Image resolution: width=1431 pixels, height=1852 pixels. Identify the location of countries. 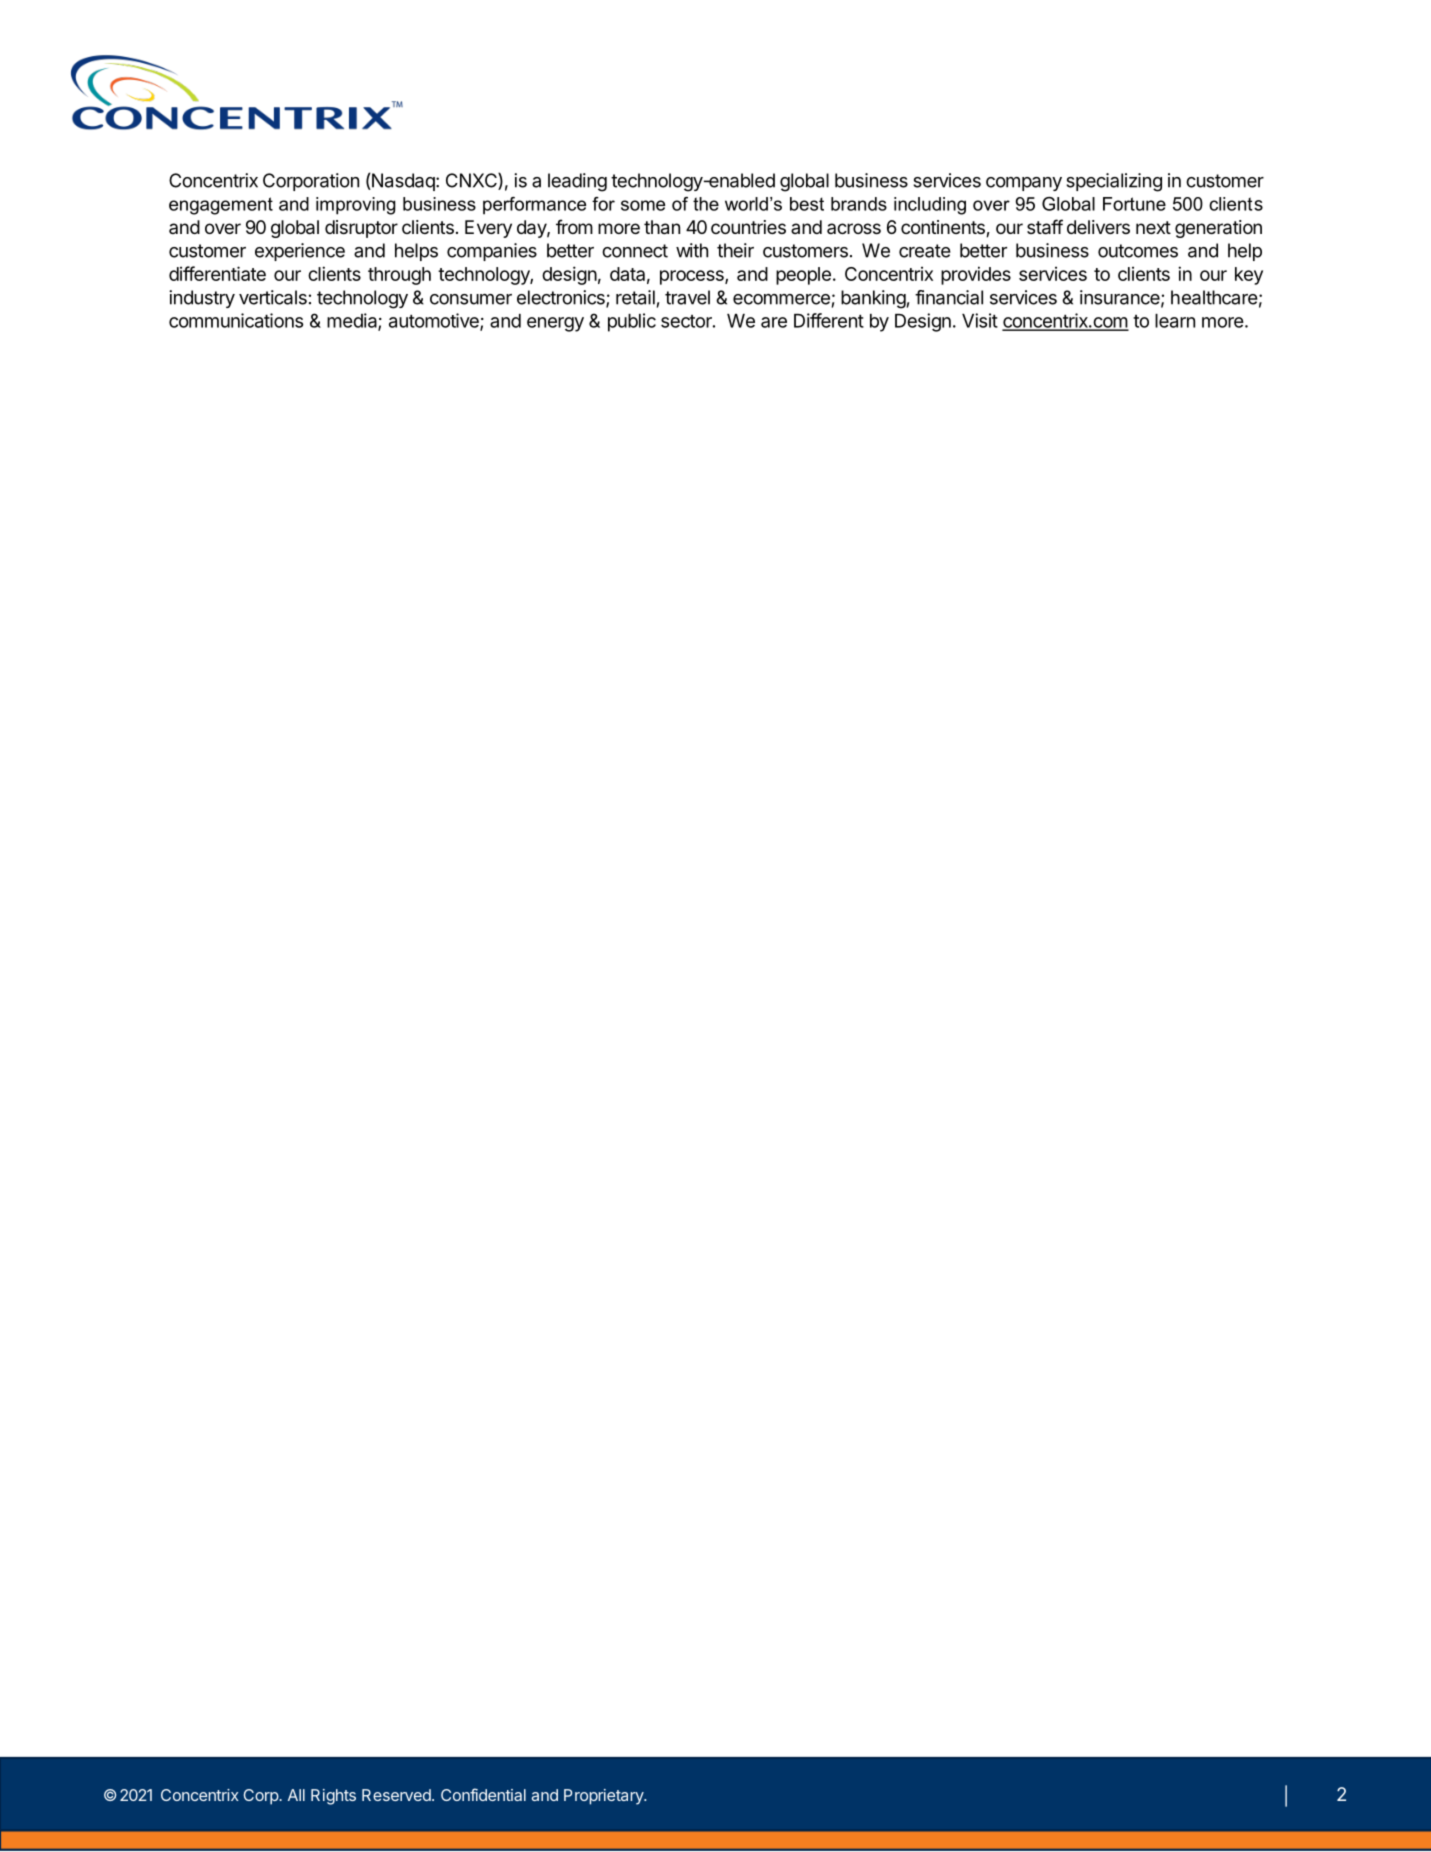
(748, 227).
